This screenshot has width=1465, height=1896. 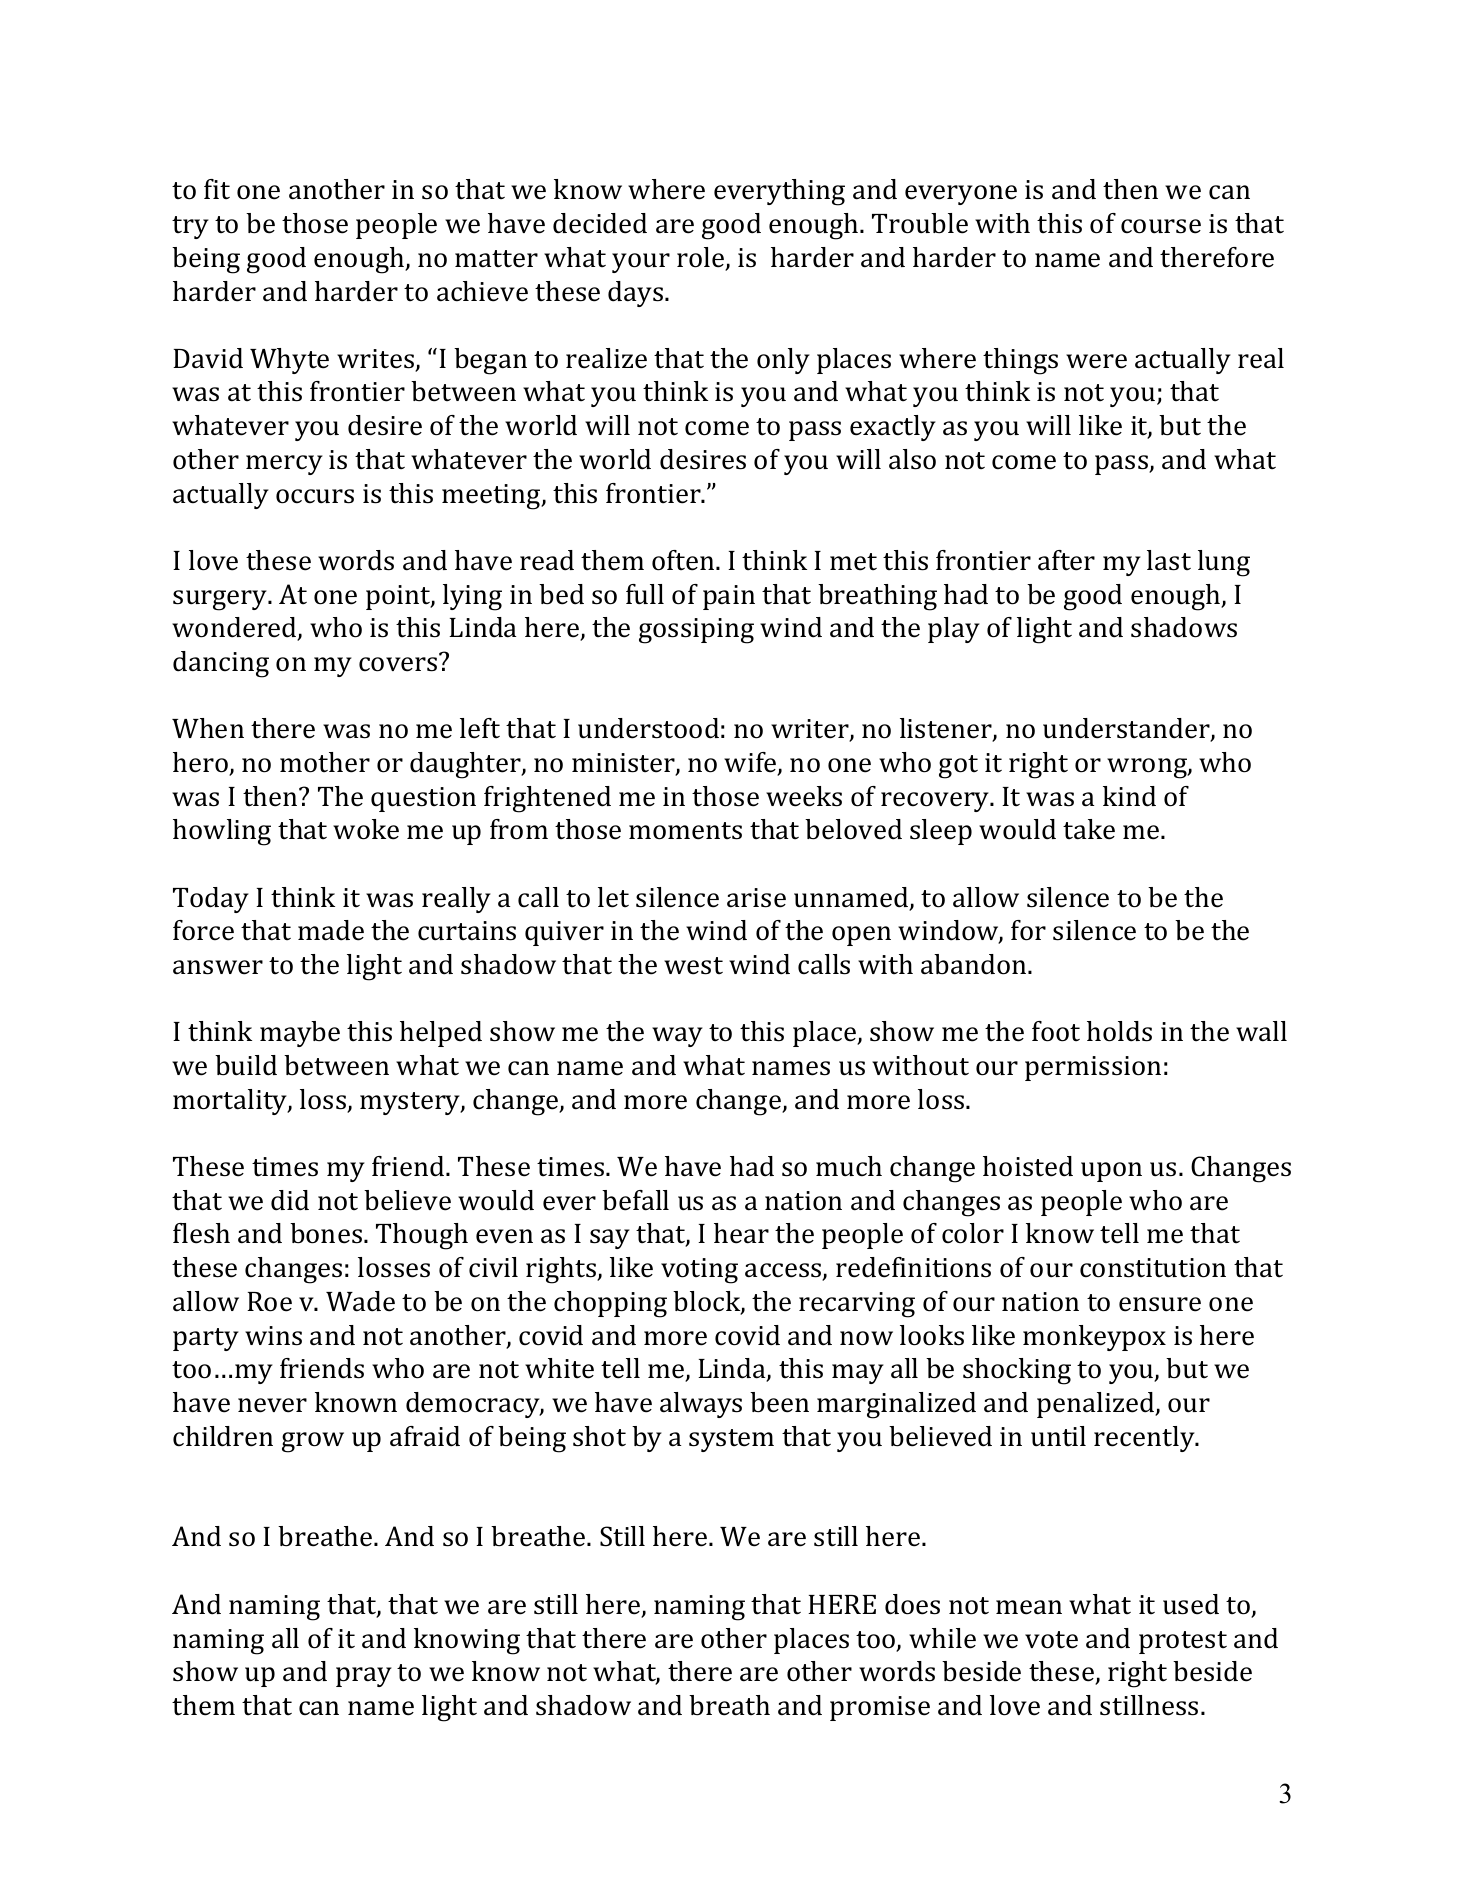 What do you see at coordinates (1119, 1031) in the screenshot?
I see `holds` at bounding box center [1119, 1031].
